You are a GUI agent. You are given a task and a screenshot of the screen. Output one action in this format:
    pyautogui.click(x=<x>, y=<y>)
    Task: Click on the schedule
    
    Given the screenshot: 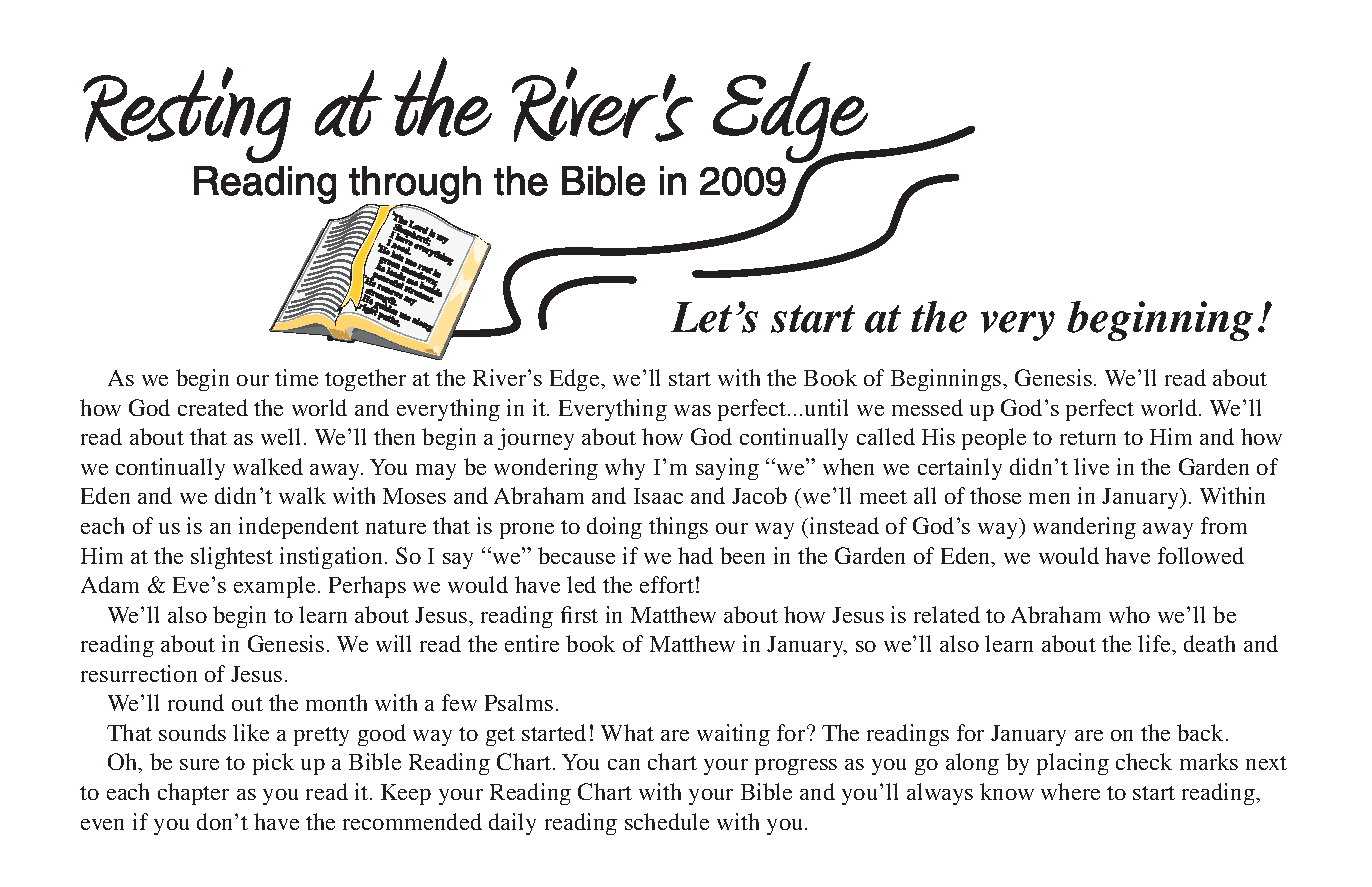 What is the action you would take?
    pyautogui.click(x=667, y=821)
